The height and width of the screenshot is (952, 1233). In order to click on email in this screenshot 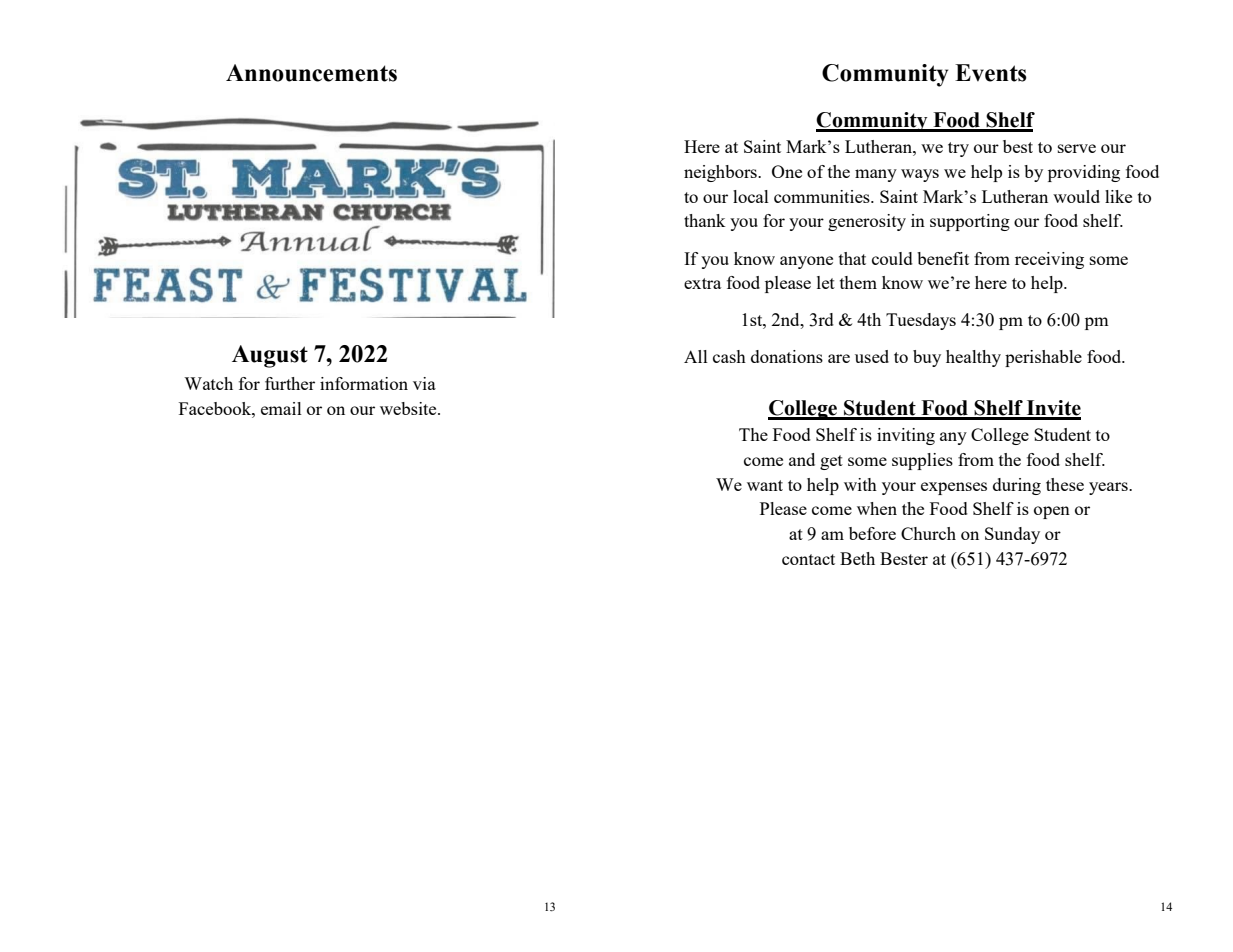, I will do `click(281, 408)`.
